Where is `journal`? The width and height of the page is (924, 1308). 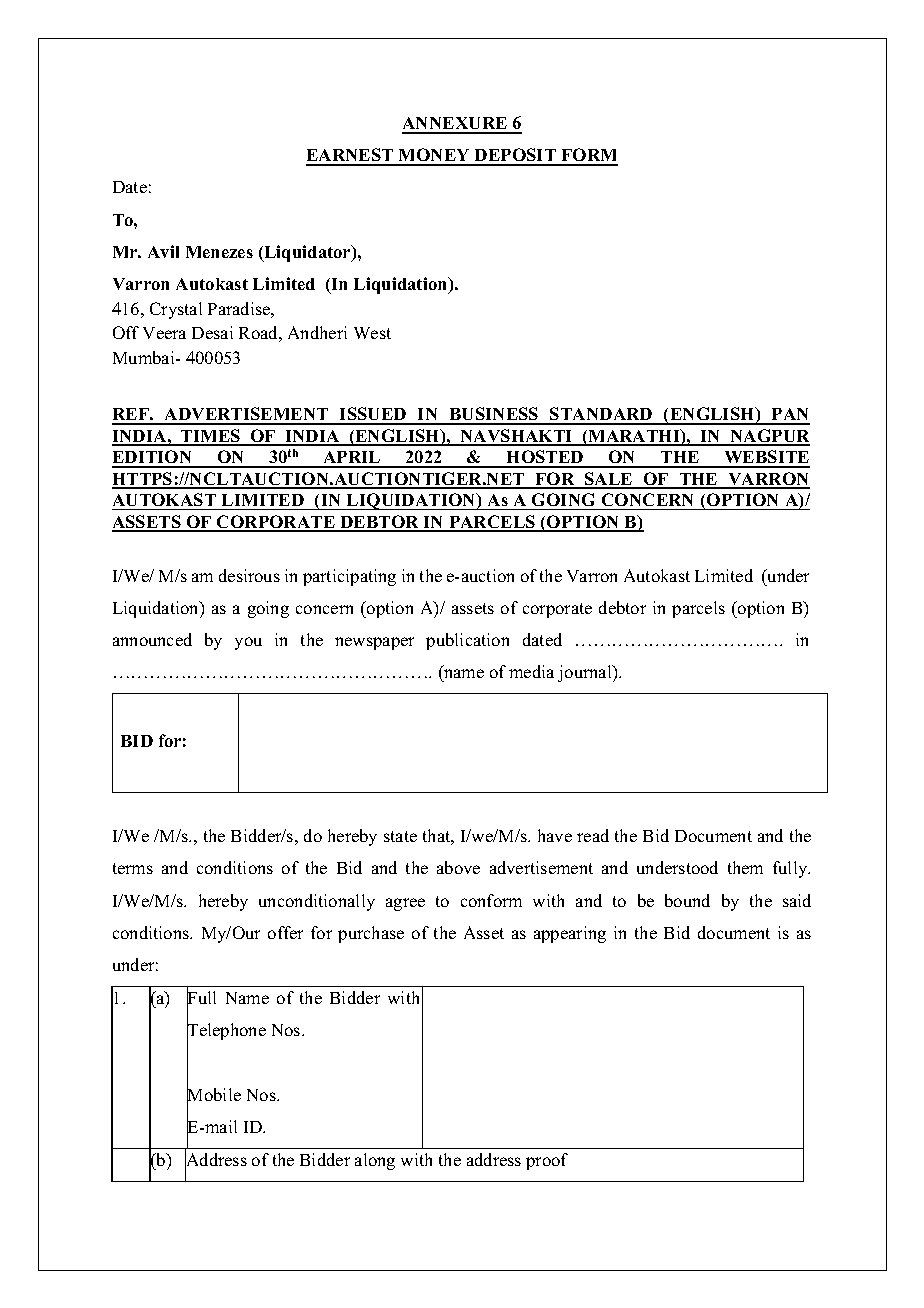 journal is located at coordinates (586, 673).
